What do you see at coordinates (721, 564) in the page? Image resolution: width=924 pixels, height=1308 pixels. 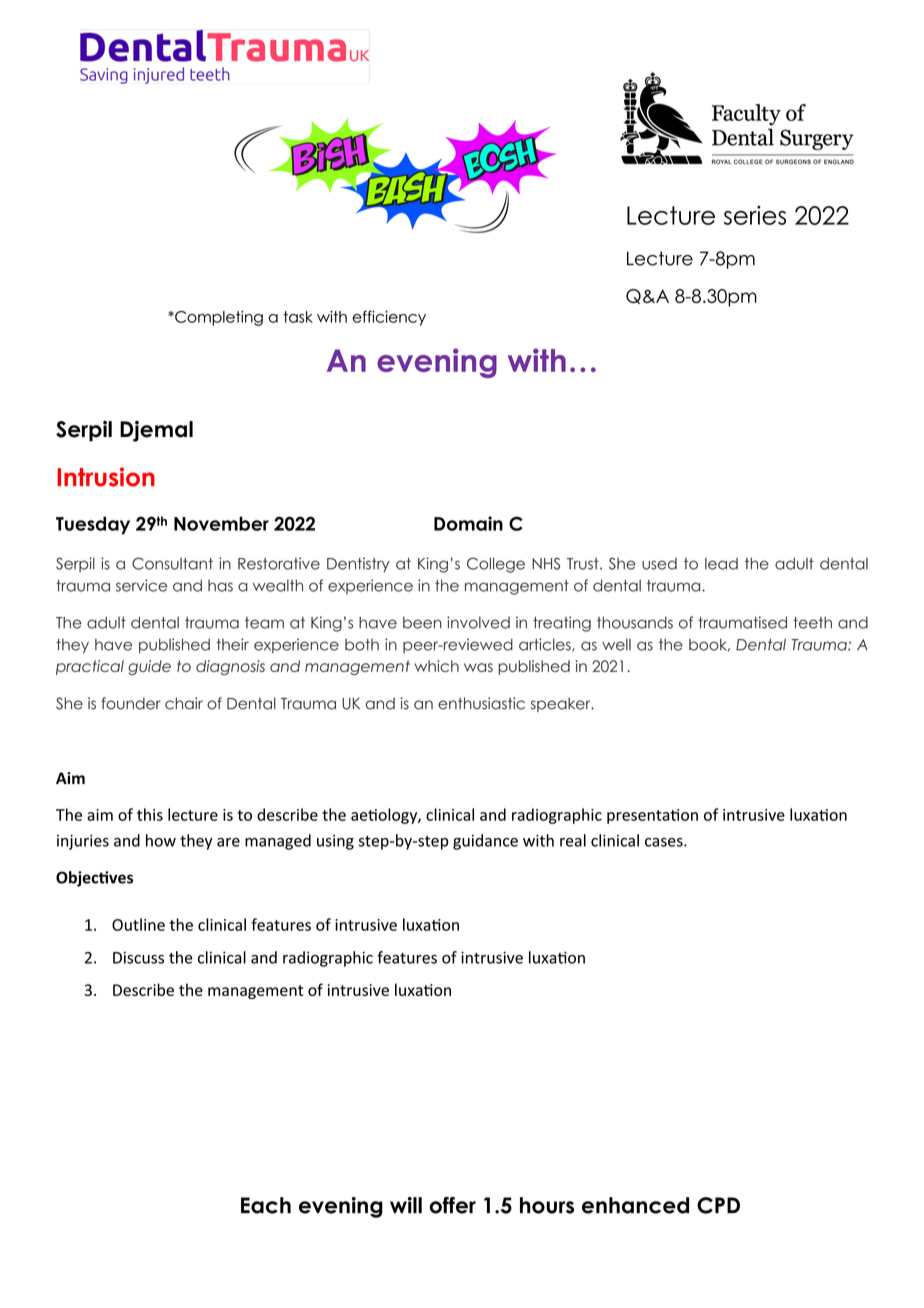 I see `lead` at bounding box center [721, 564].
